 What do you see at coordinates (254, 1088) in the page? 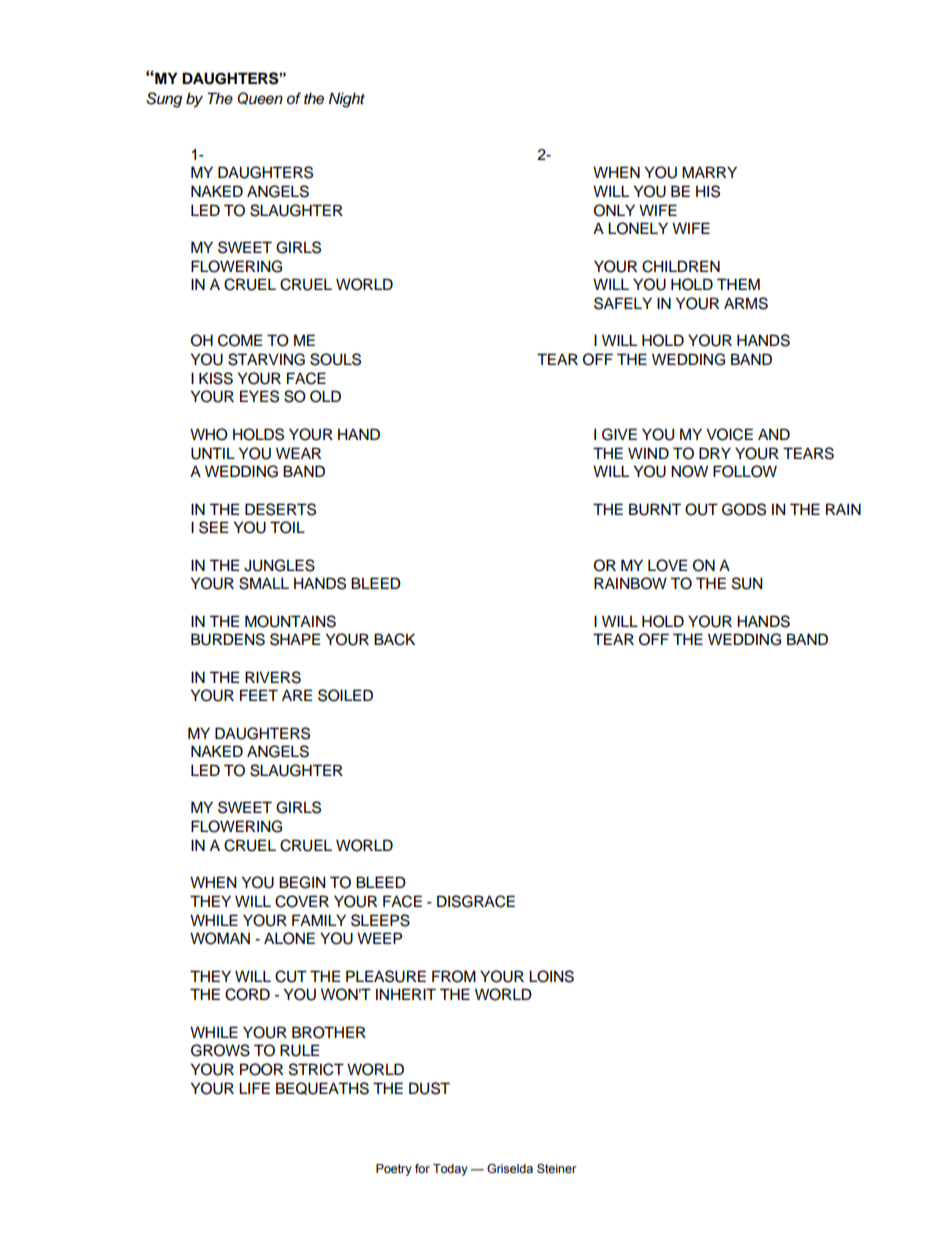
I see `LIFE` at bounding box center [254, 1088].
